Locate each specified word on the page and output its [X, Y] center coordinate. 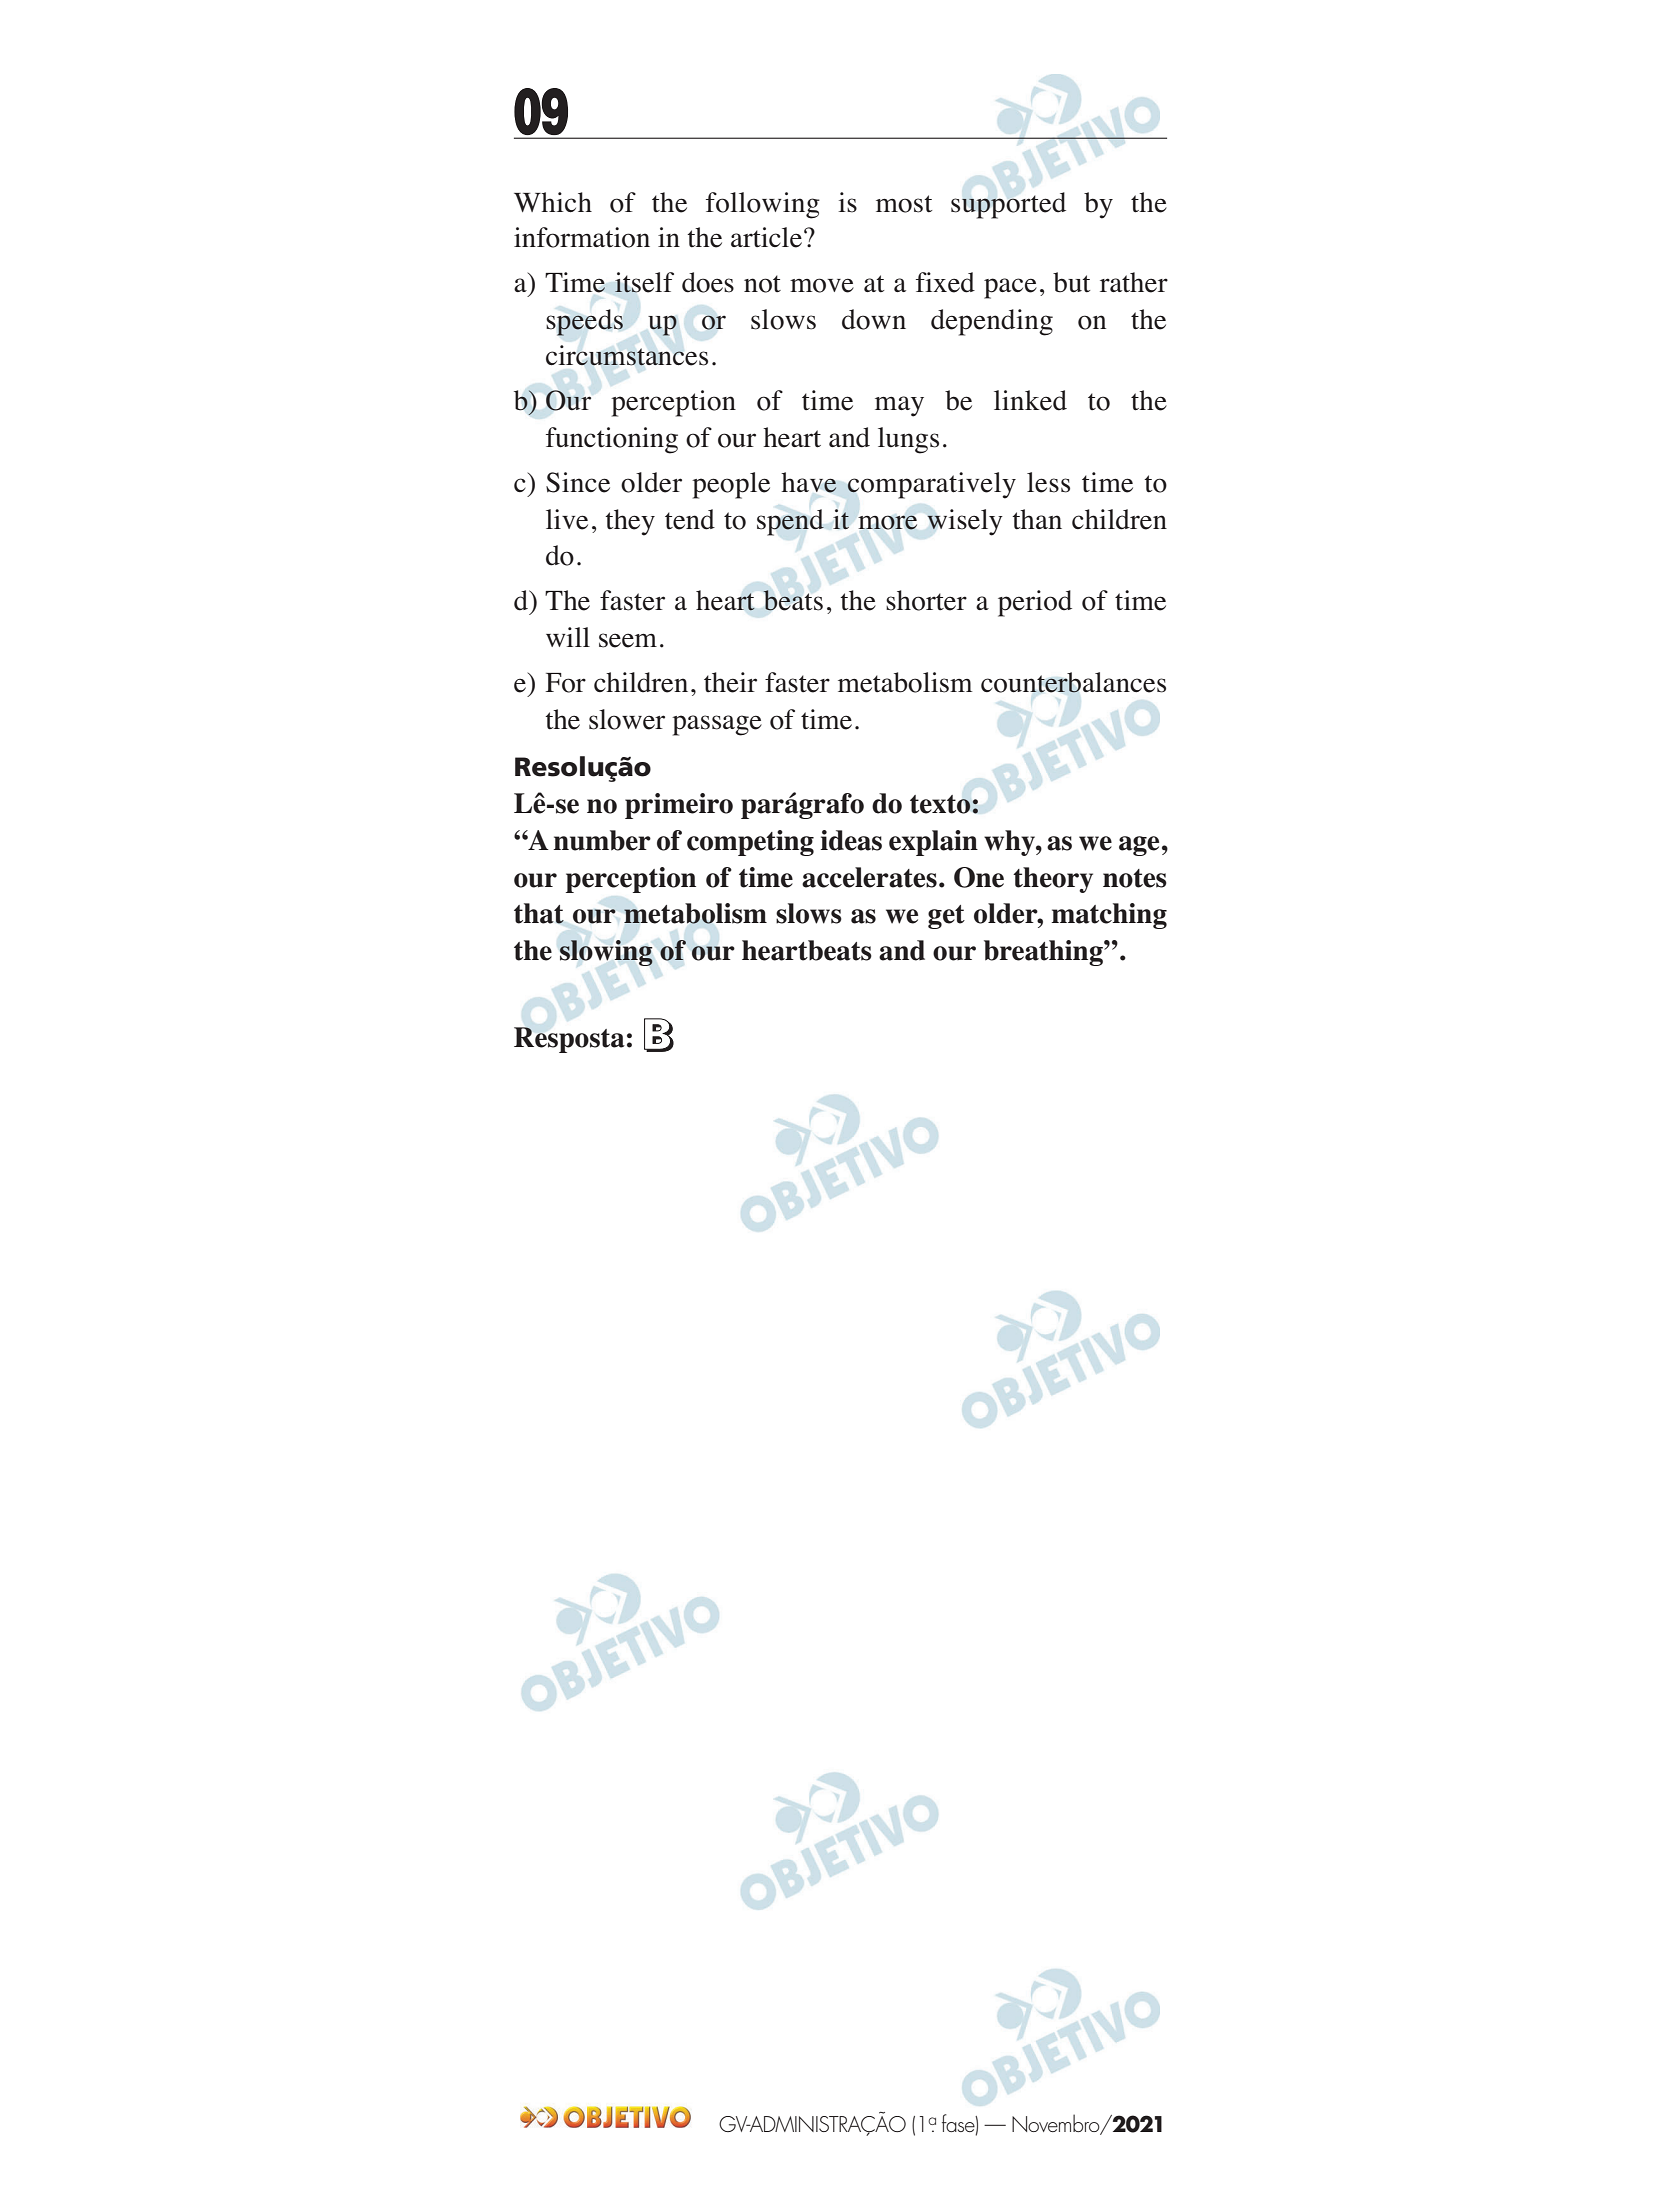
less [1048, 482]
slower [627, 719]
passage [717, 725]
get [946, 917]
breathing [1044, 953]
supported [1008, 205]
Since [578, 482]
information [582, 237]
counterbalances [1073, 682]
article [766, 237]
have [809, 482]
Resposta [569, 1040]
